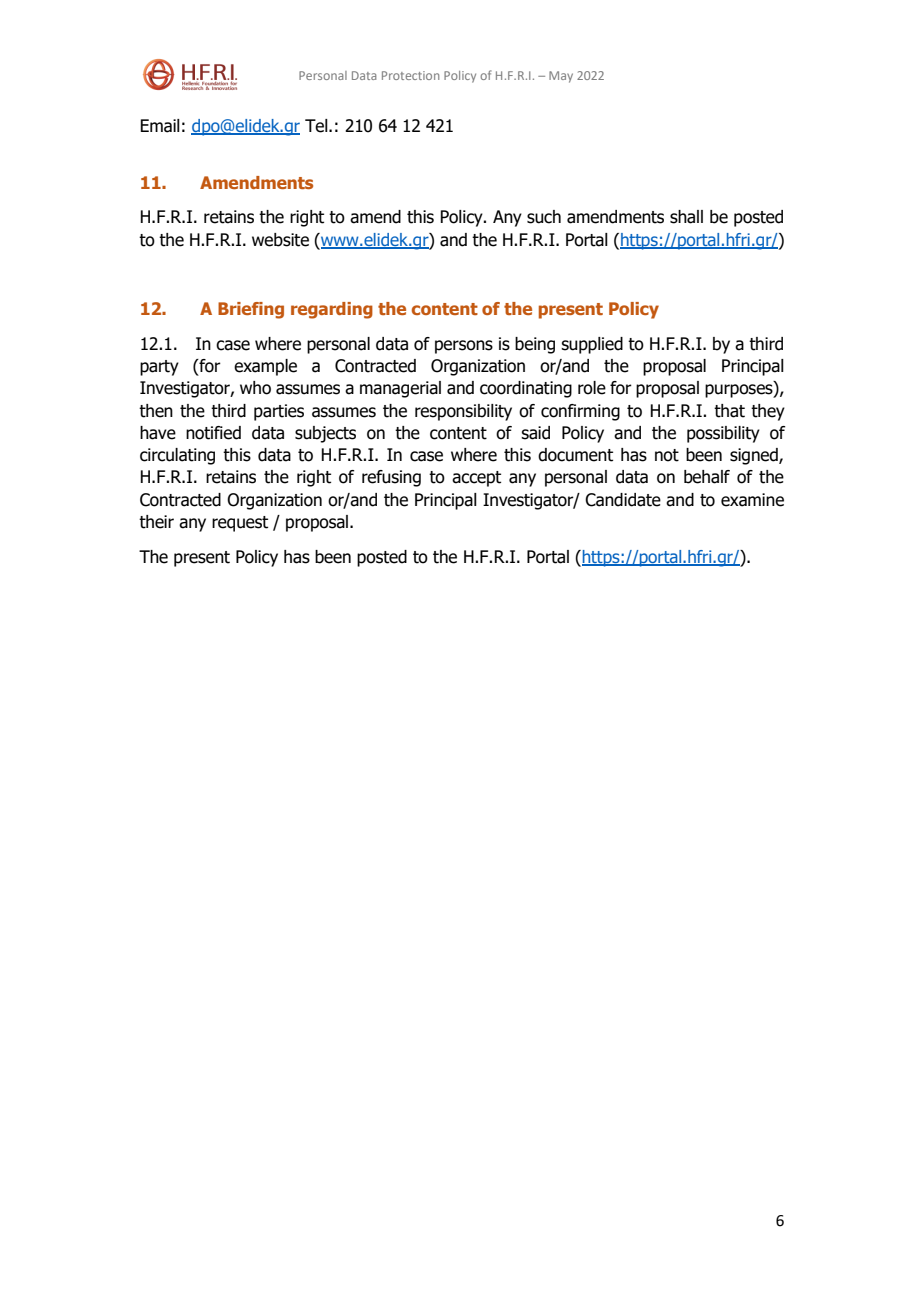 This screenshot has height=1308, width=924. I want to click on shall, so click(686, 217).
